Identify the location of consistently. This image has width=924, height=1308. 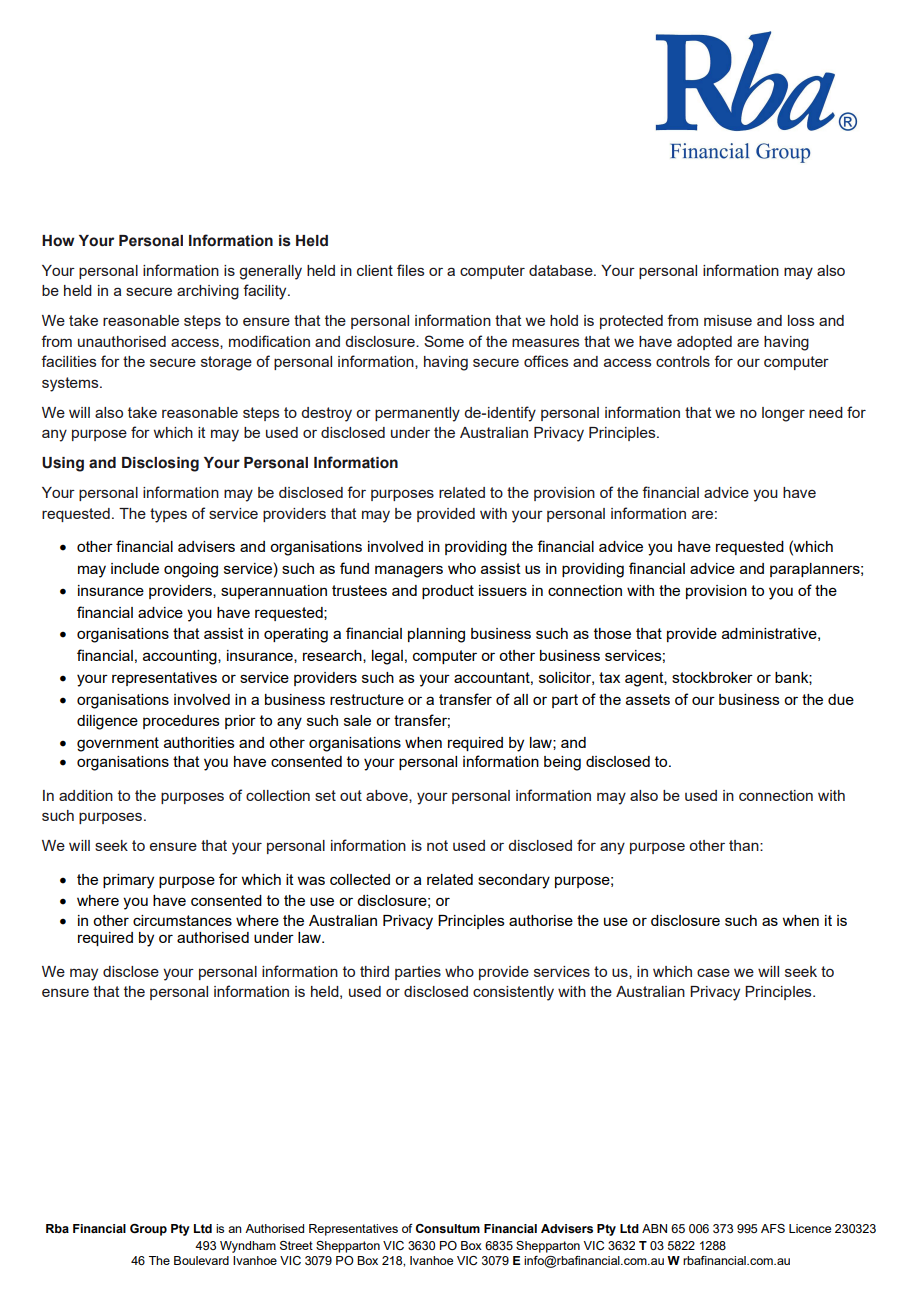
(513, 993).
